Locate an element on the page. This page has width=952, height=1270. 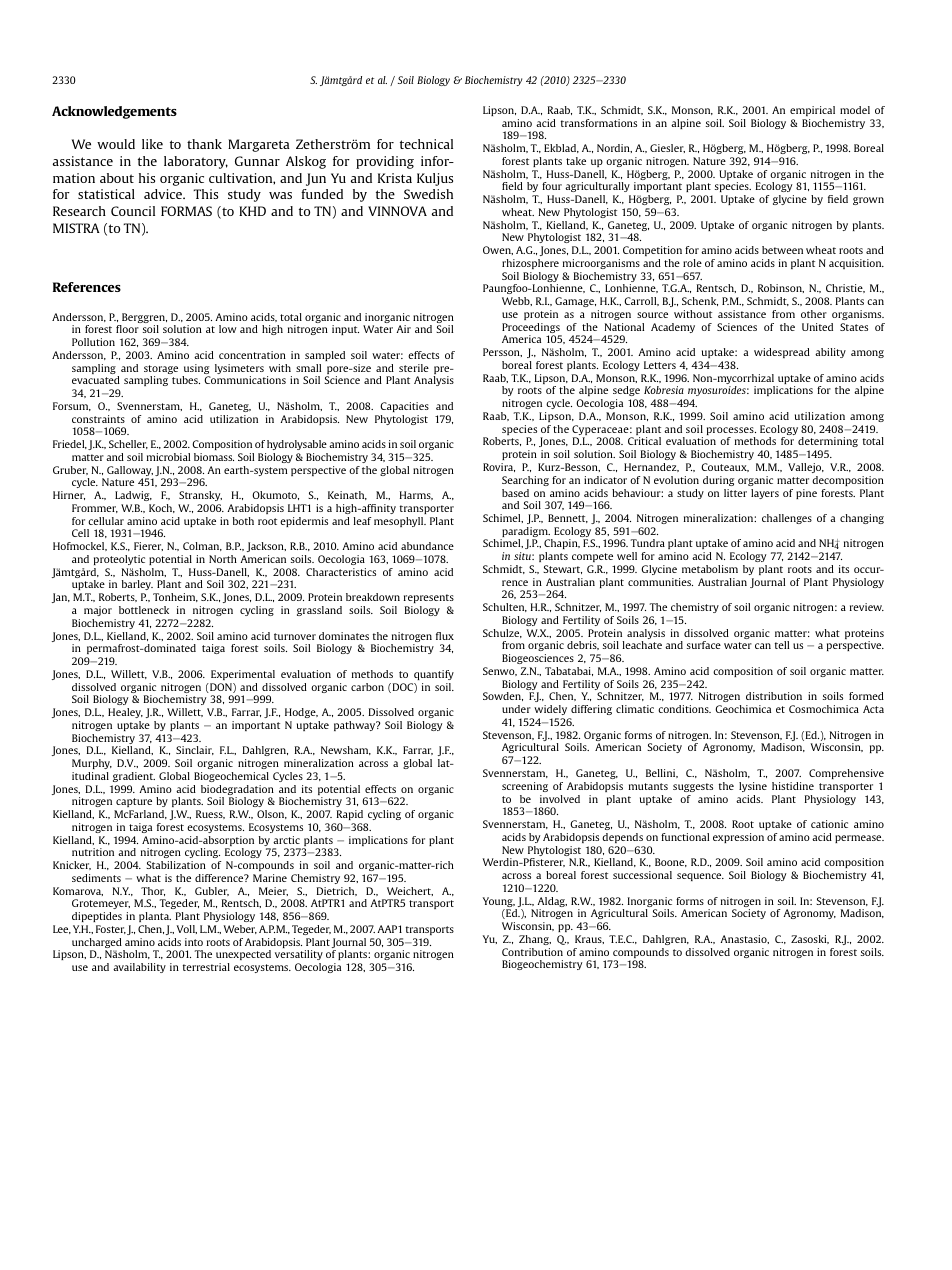
widespread is located at coordinates (782, 353).
